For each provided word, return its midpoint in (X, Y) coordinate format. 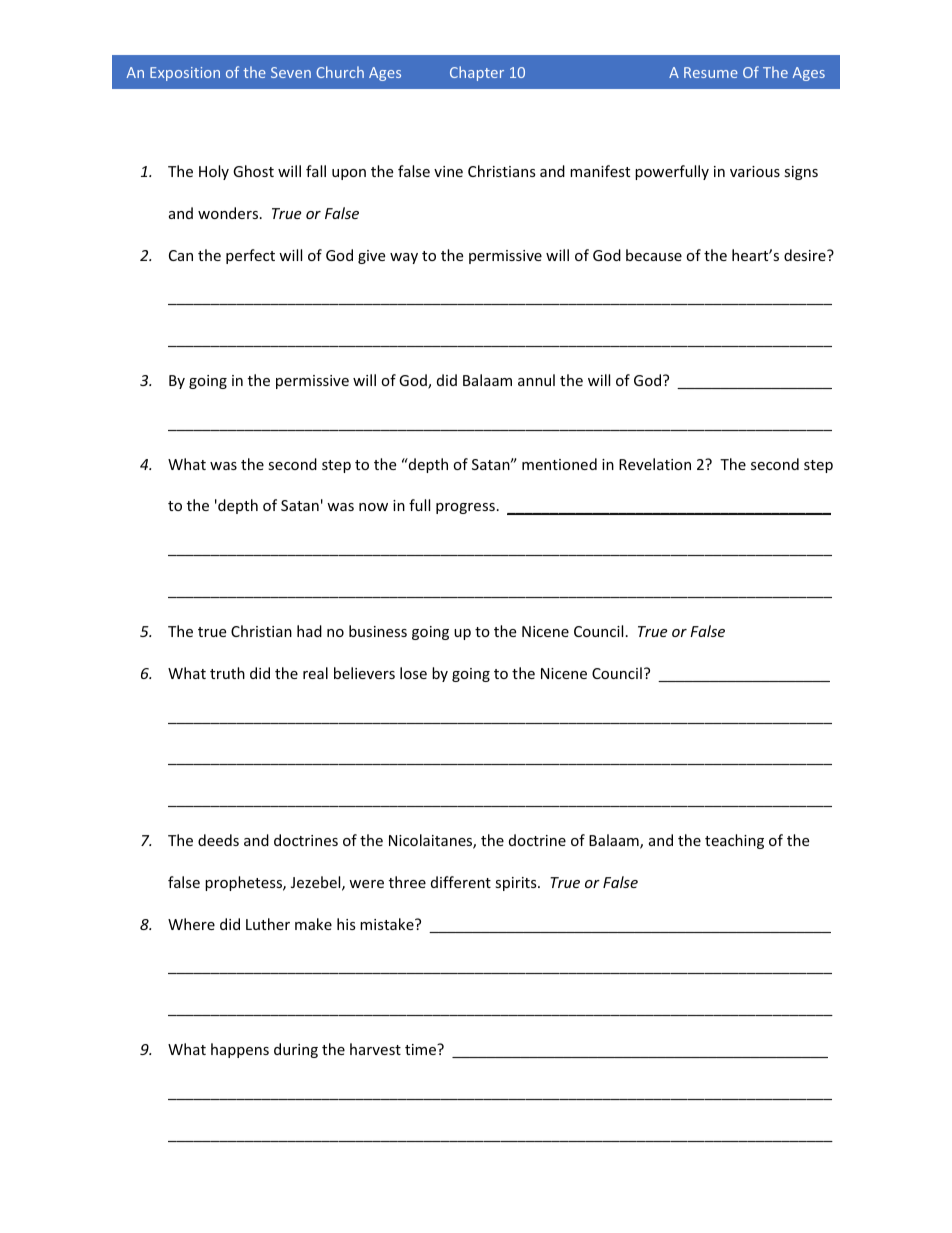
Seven (291, 72)
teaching (734, 841)
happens (240, 1050)
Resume (711, 72)
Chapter (477, 73)
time (422, 1049)
